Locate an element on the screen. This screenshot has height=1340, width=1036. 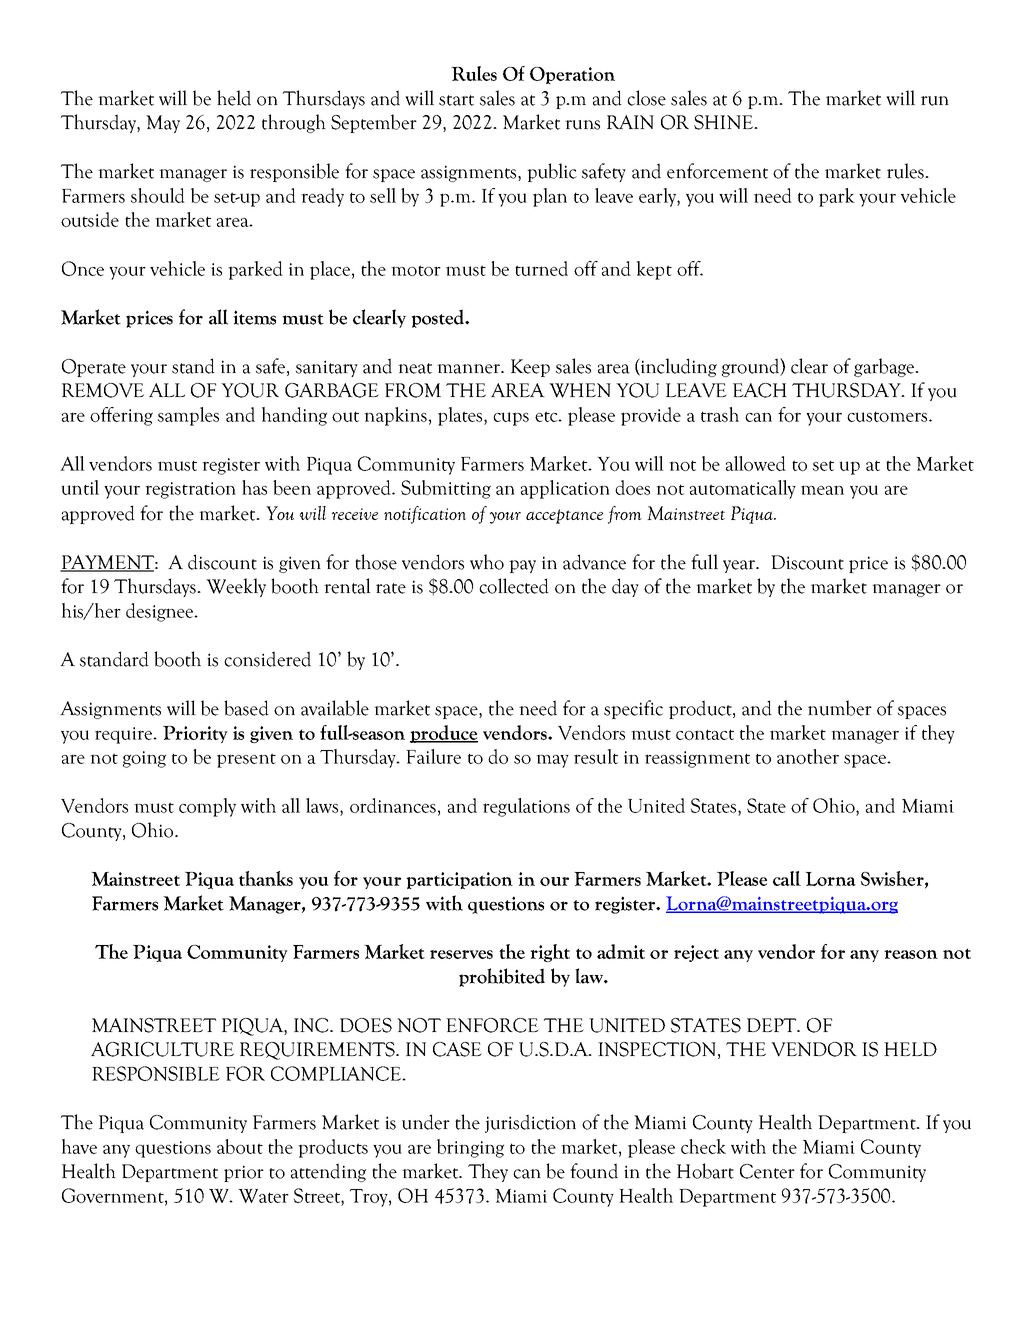
produce is located at coordinates (444, 734).
